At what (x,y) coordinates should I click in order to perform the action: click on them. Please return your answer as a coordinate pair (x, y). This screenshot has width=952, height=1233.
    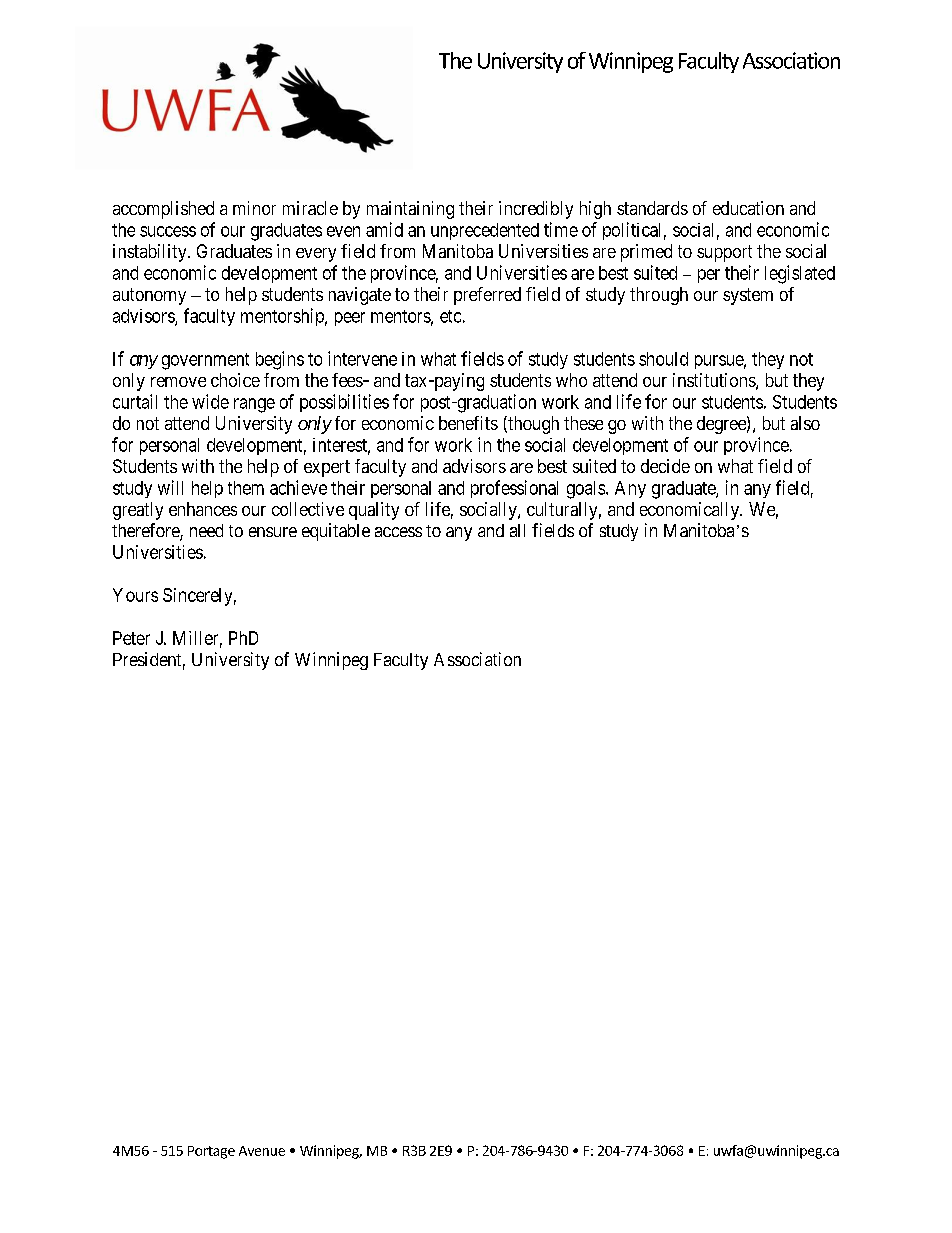
    Looking at the image, I should click on (246, 488).
